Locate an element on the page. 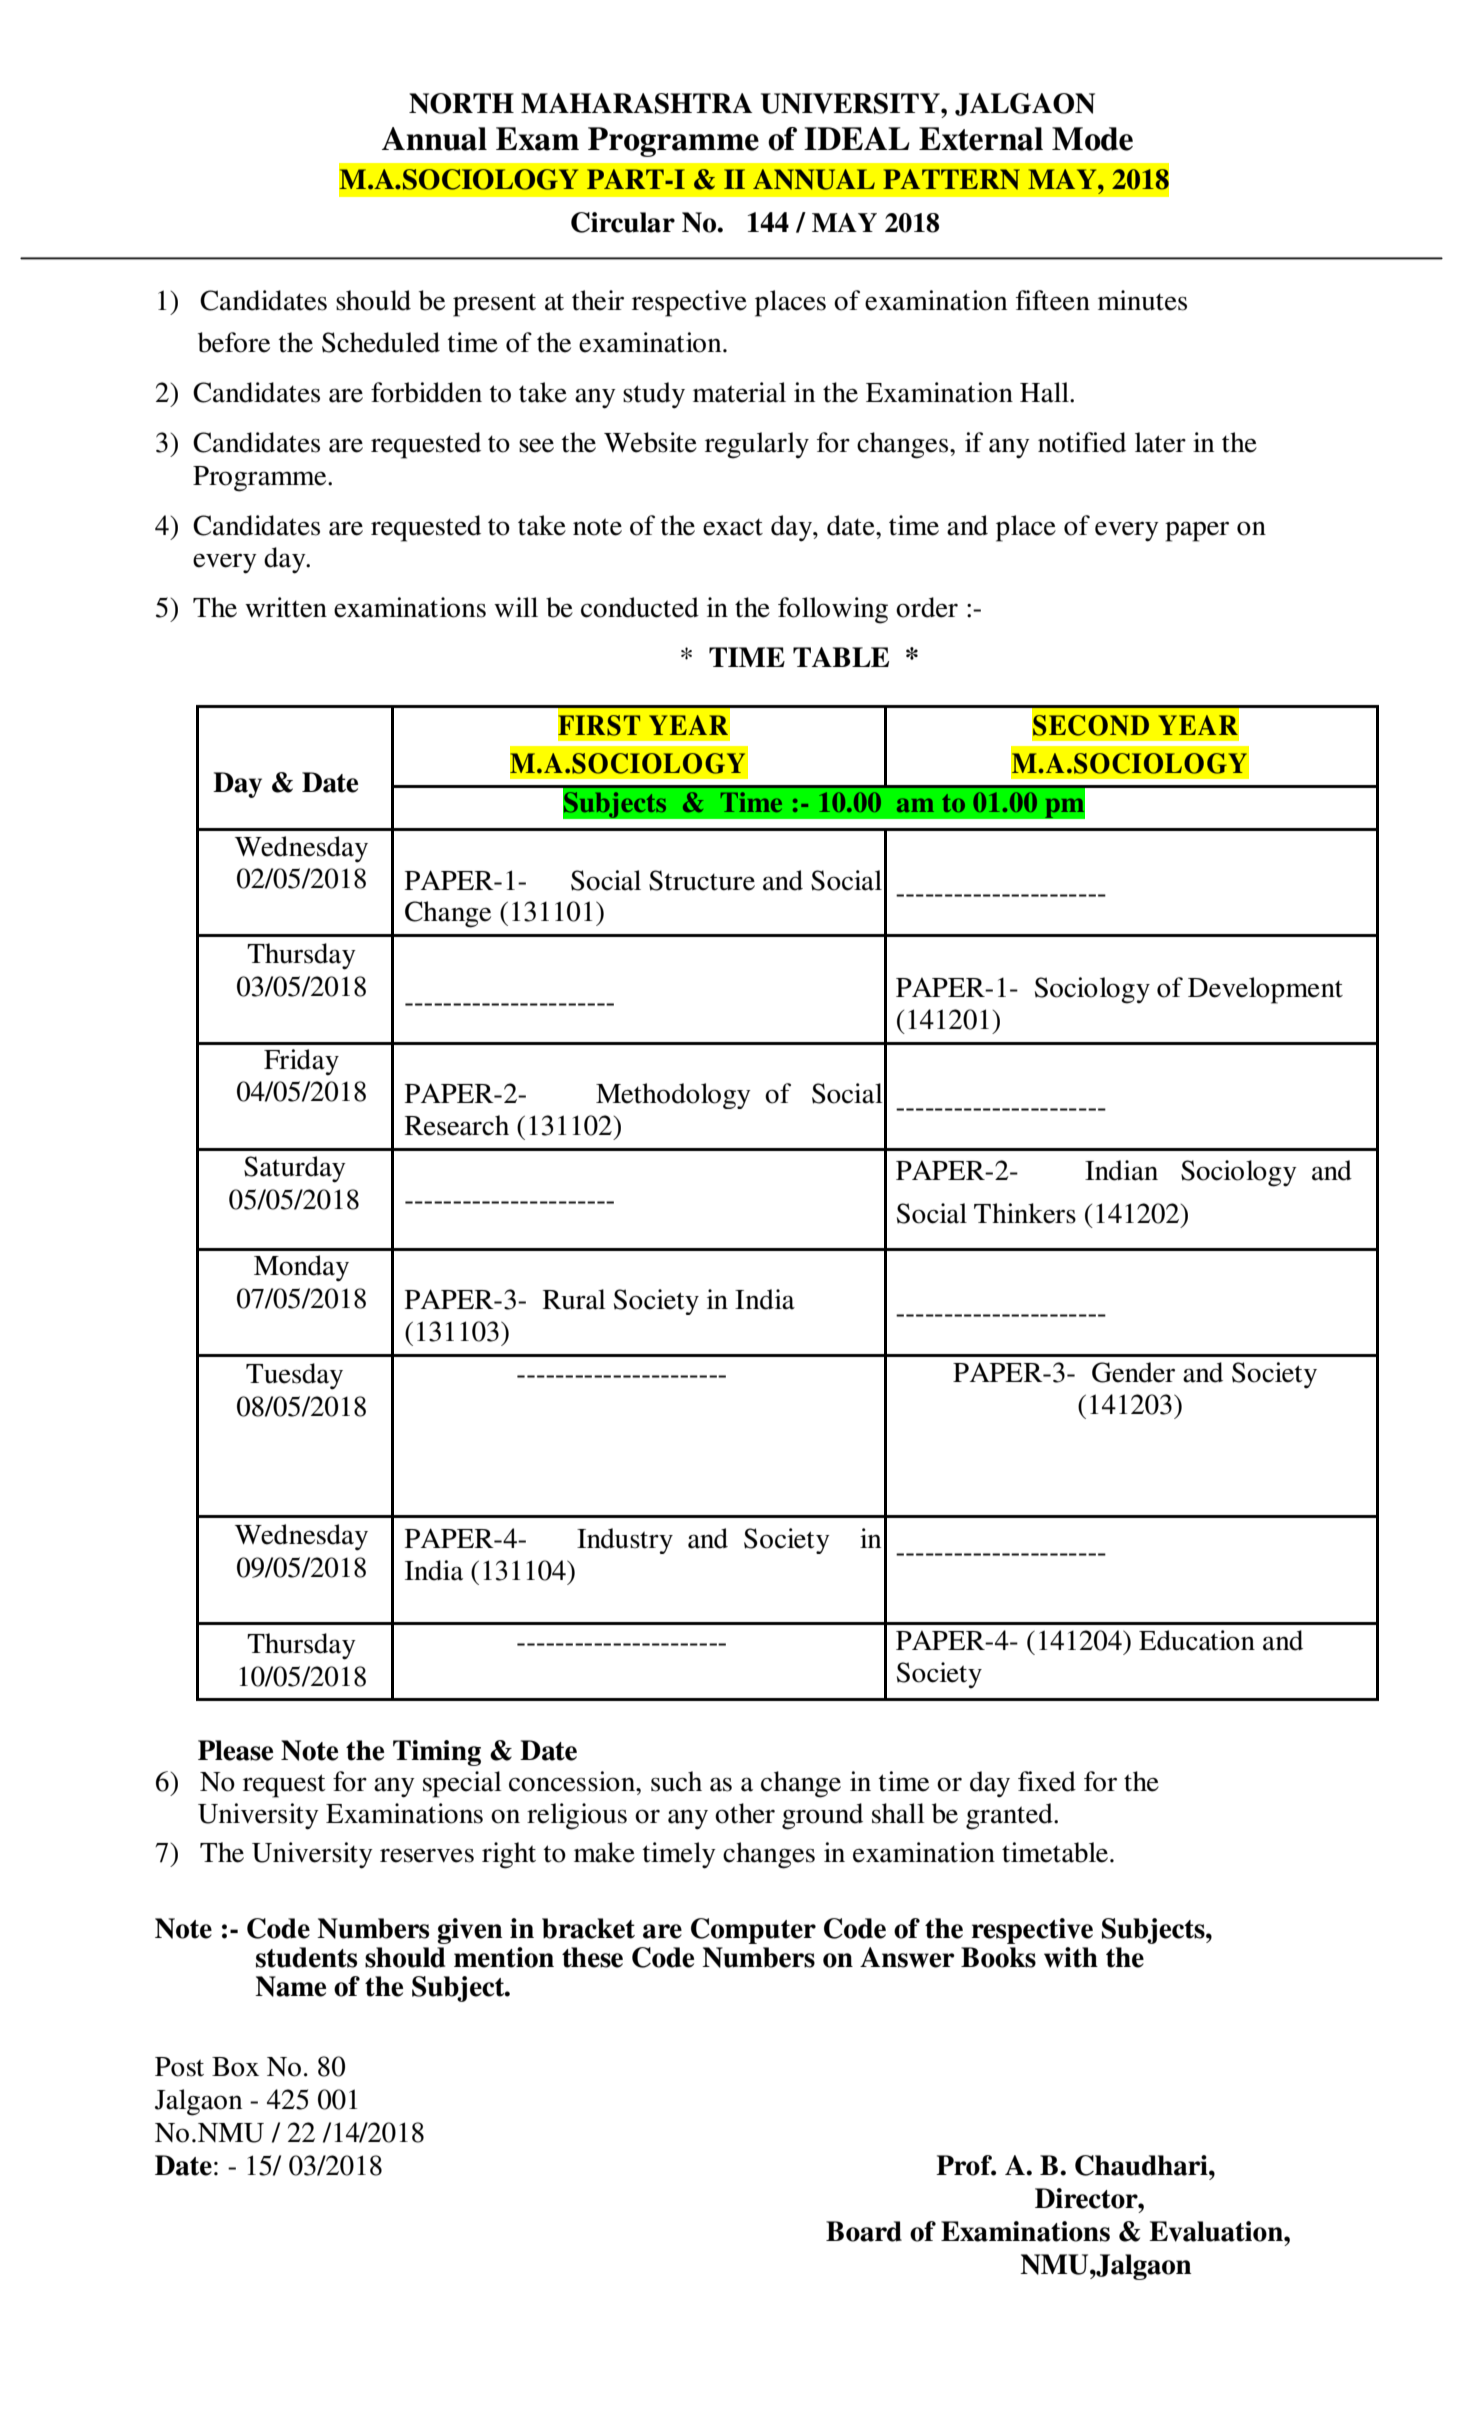 This document has height=2417, width=1467. Education is located at coordinates (1197, 1640).
